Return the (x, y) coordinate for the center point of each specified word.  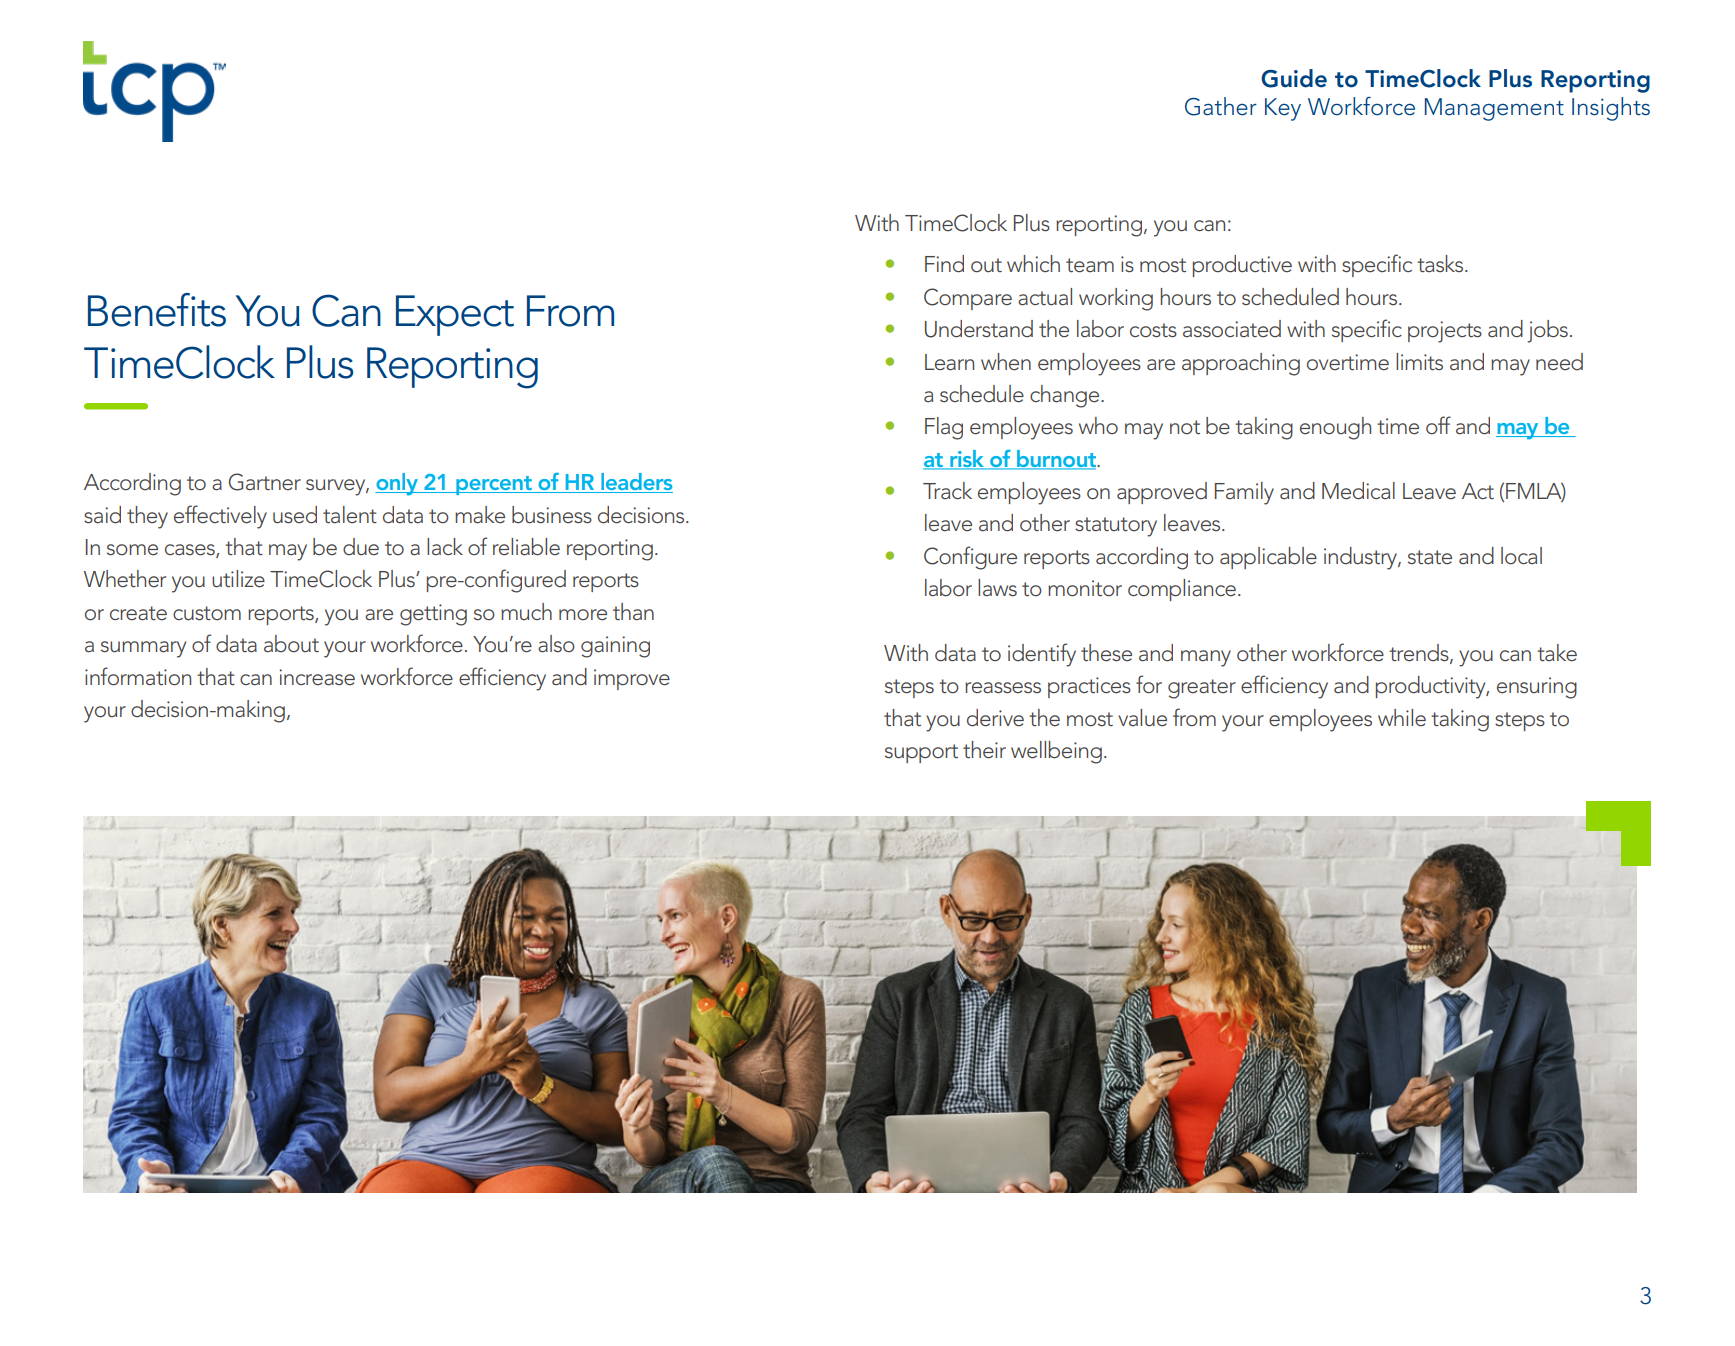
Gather (1221, 106)
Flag (944, 428)
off (1438, 425)
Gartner (265, 482)
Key (1283, 109)
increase (317, 677)
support (921, 753)
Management (1494, 109)
